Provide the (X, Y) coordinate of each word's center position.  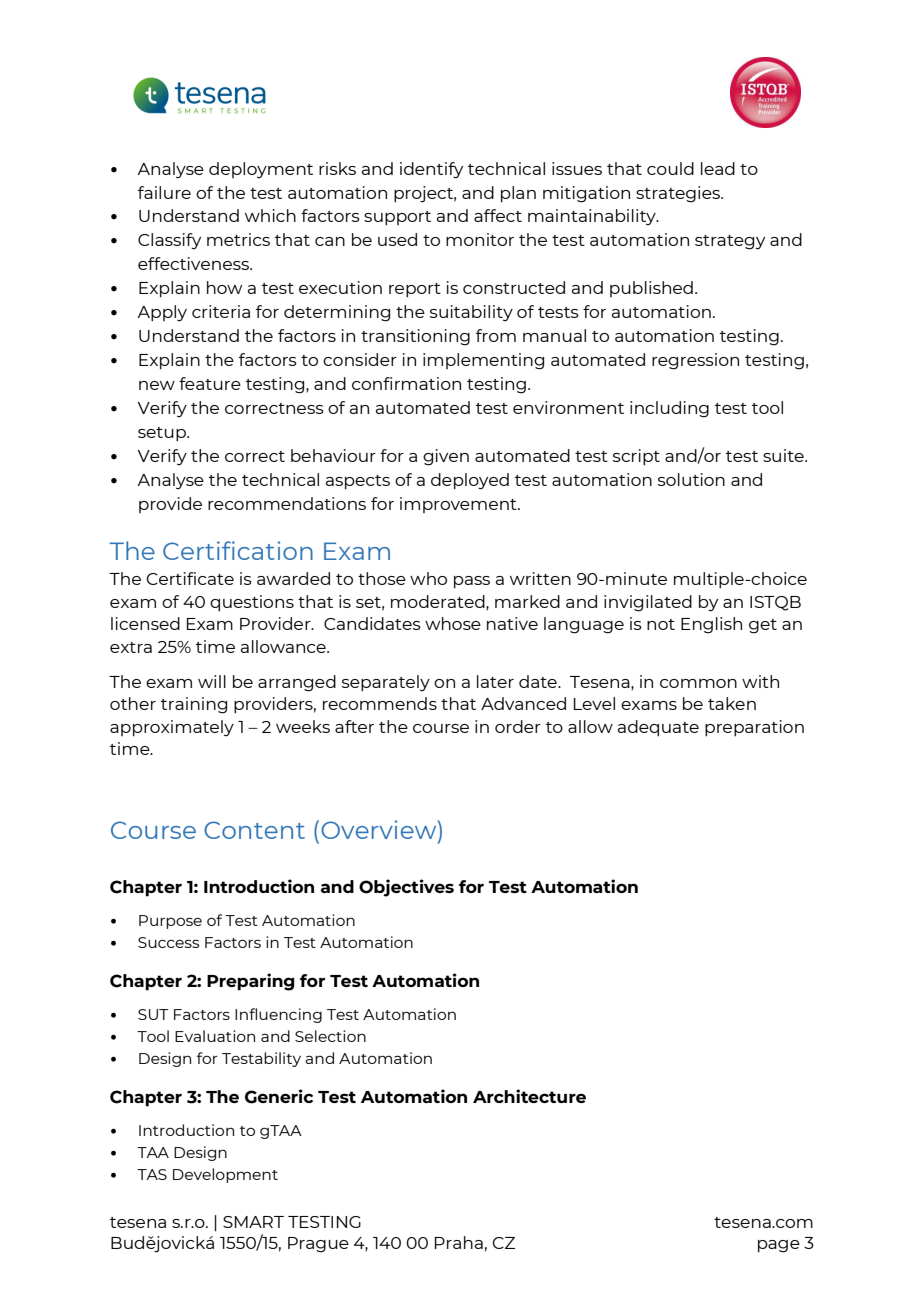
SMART (253, 1222)
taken (732, 703)
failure (164, 192)
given (446, 457)
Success (168, 942)
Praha (459, 1242)
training (194, 705)
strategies (679, 194)
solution (691, 479)
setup (163, 434)
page (779, 1246)
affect (498, 215)
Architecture (529, 1096)
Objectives (406, 888)
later (495, 681)
